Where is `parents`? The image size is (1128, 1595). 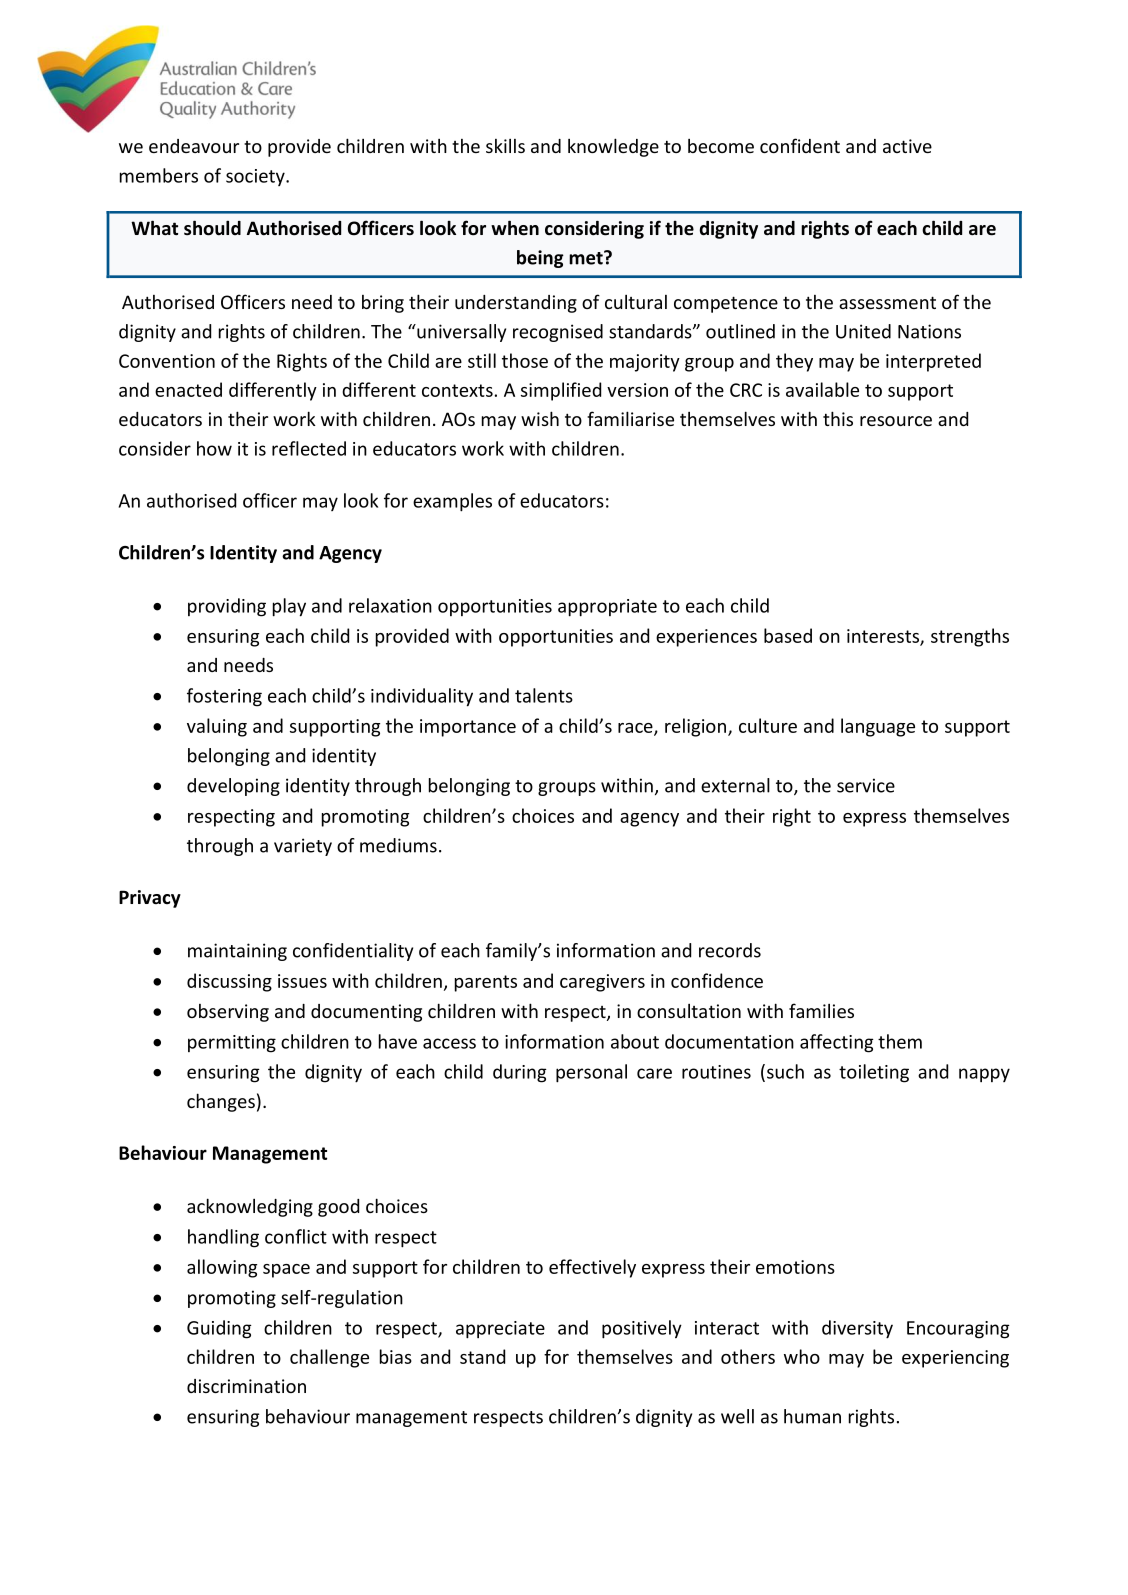
parents is located at coordinates (486, 983).
